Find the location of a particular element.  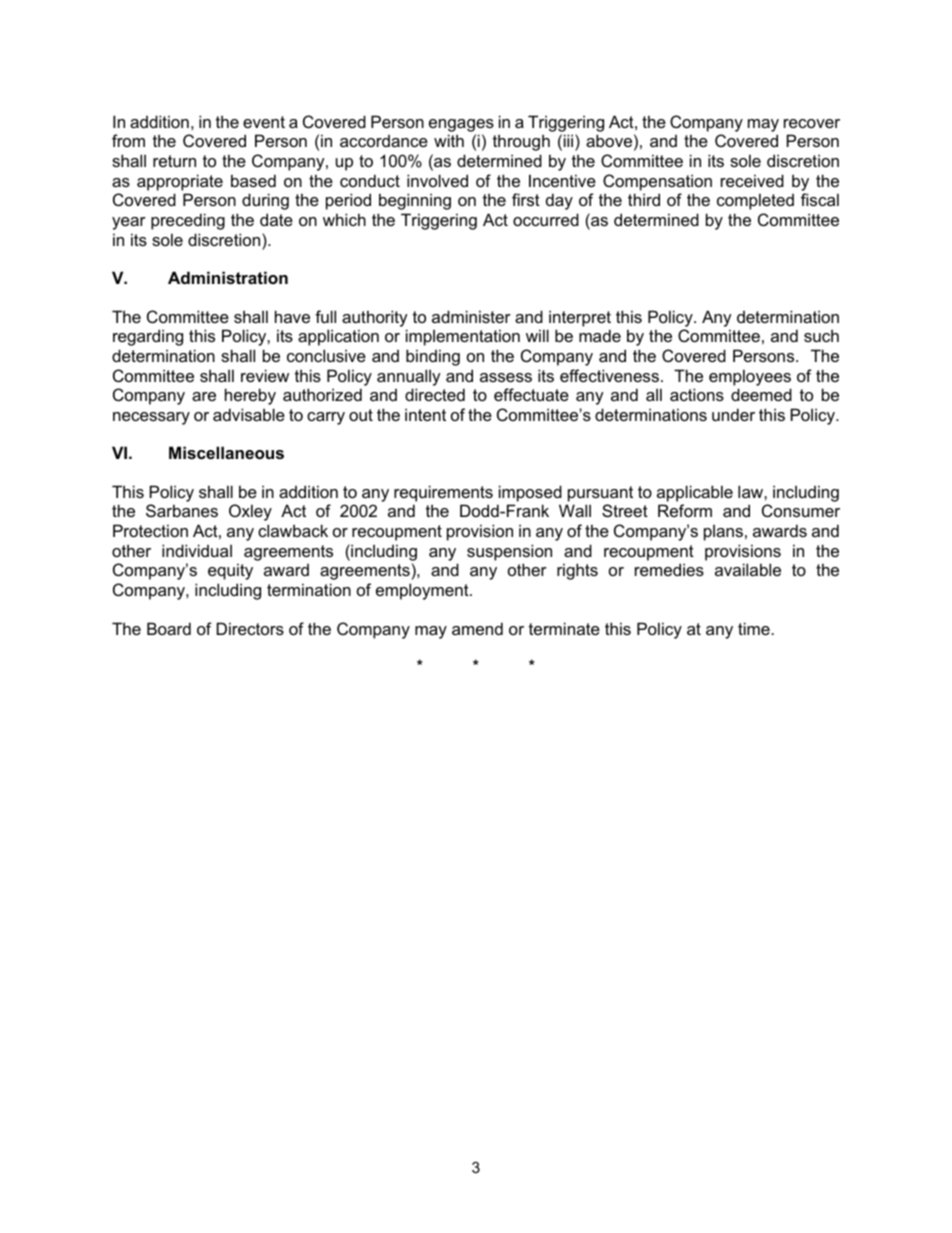

event is located at coordinates (264, 122).
